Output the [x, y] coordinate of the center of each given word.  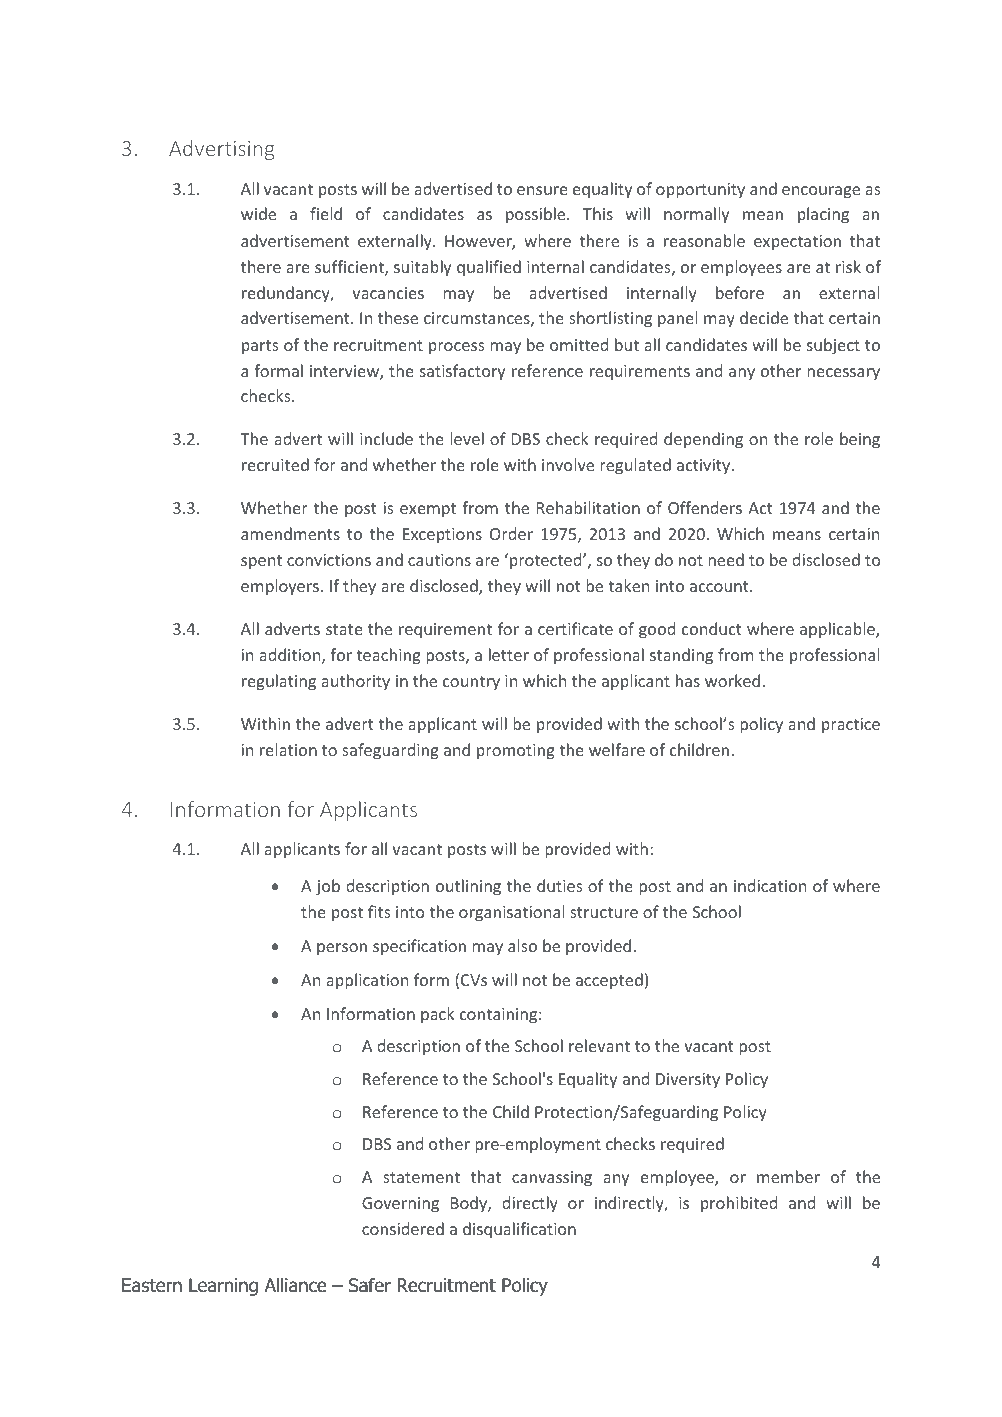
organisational [511, 913]
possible [537, 215]
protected [545, 561]
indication [770, 885]
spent [261, 562]
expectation [797, 243]
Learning [223, 1287]
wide [258, 213]
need [726, 559]
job [328, 887]
